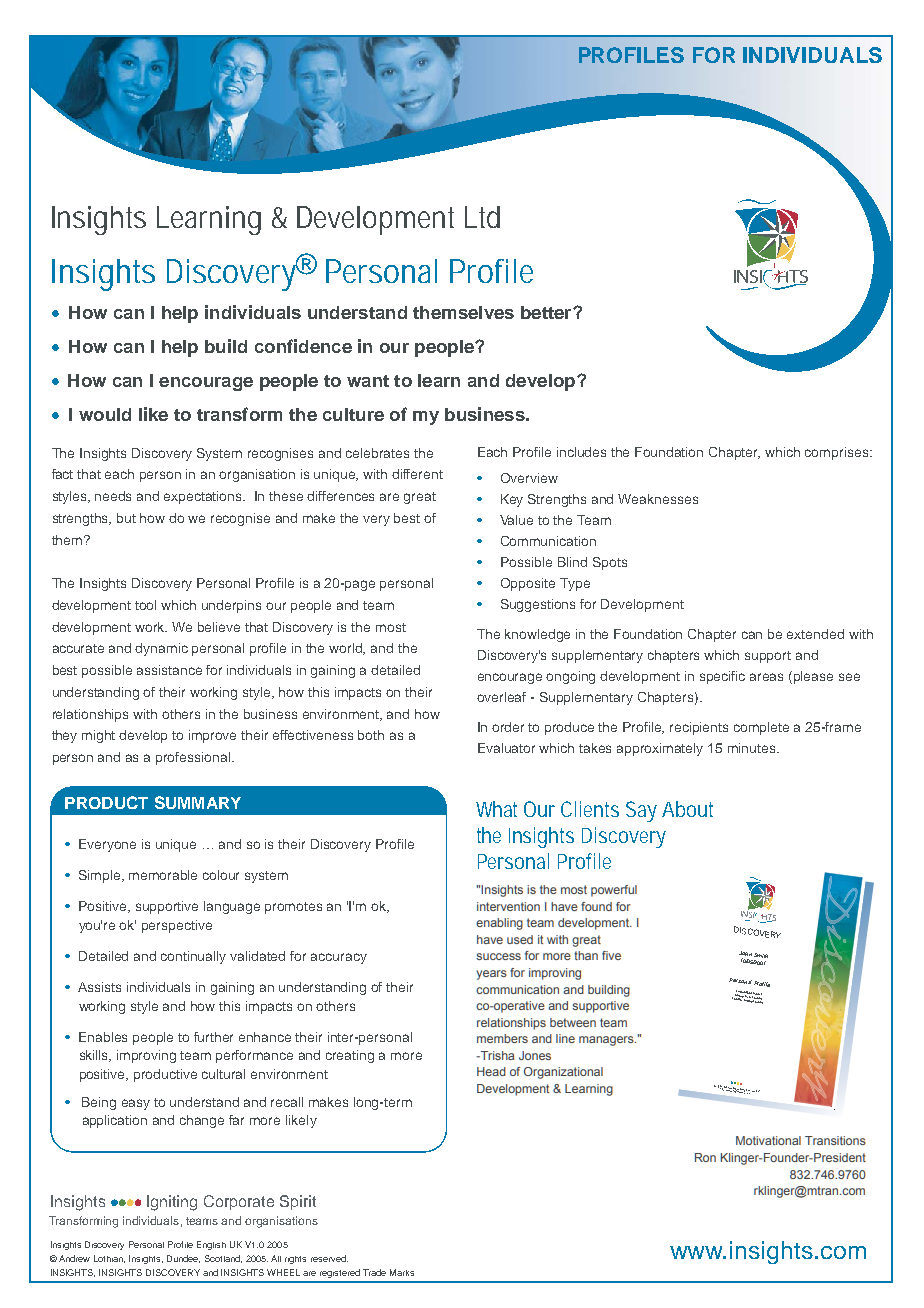 The width and height of the image is (924, 1308). Describe the element at coordinates (211, 1245) in the image. I see `English` at that location.
